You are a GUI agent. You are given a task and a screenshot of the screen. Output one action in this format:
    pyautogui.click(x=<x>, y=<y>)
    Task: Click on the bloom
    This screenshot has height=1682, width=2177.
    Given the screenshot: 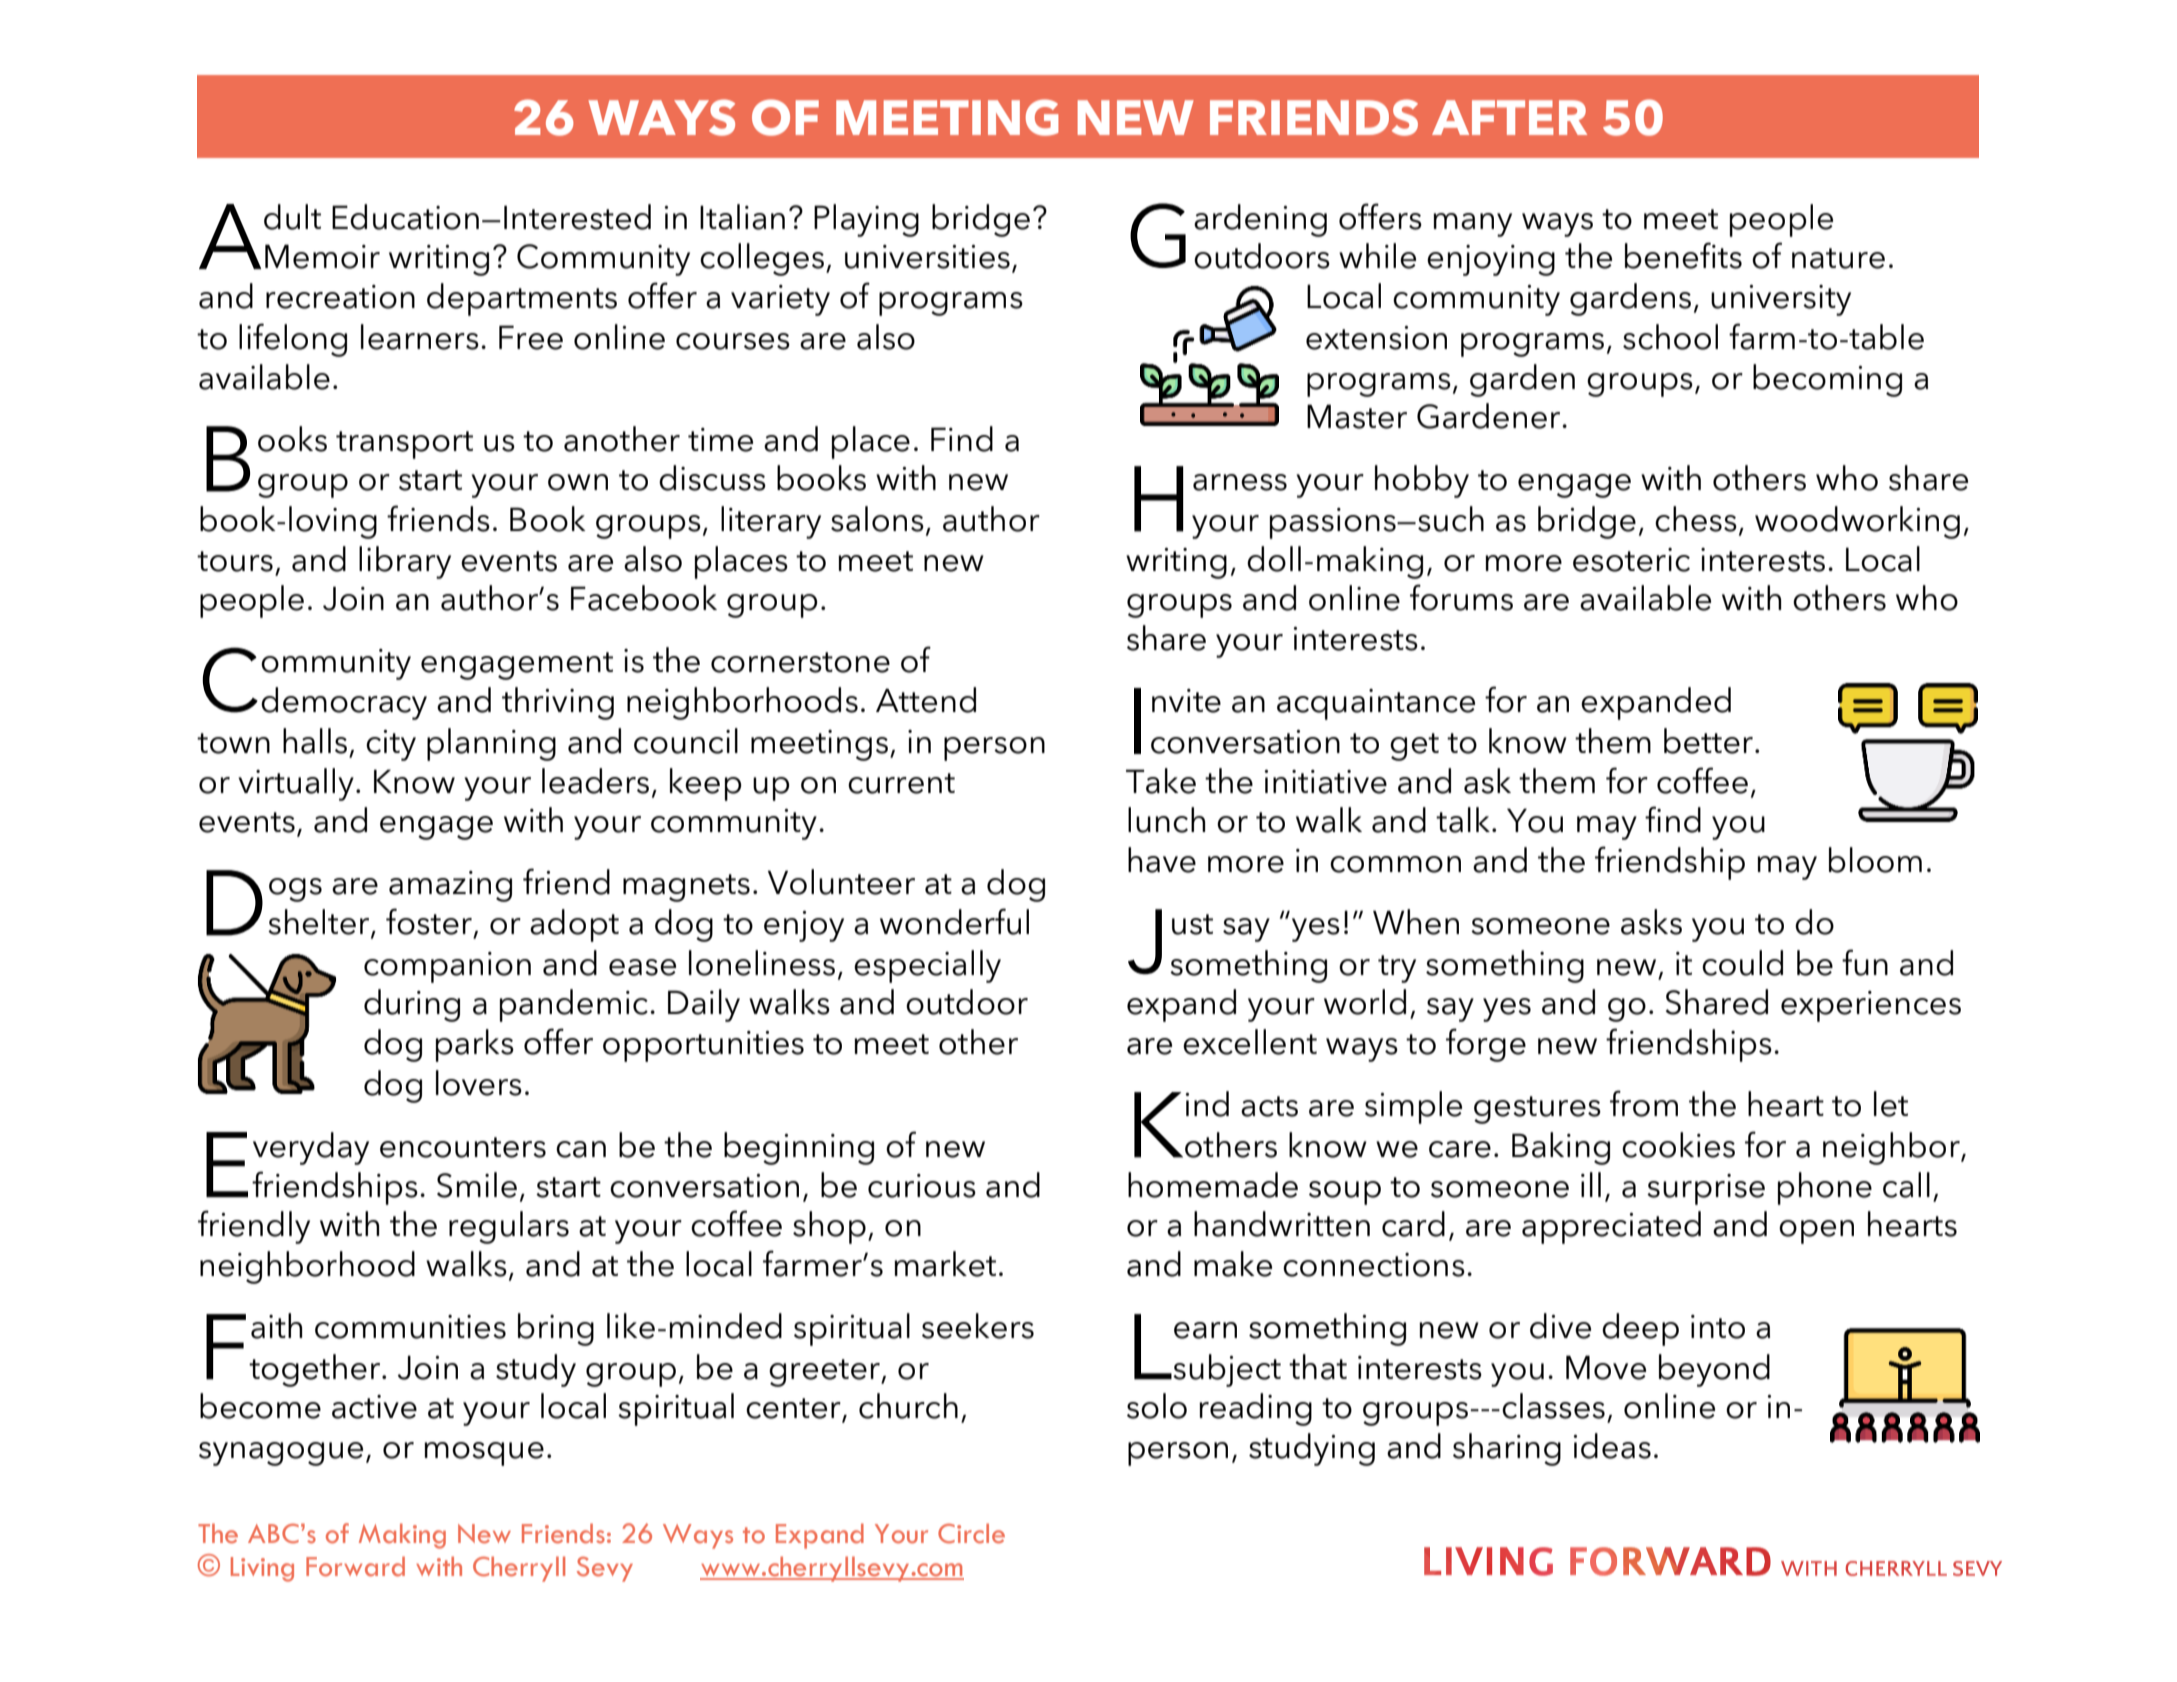 What is the action you would take?
    pyautogui.click(x=1875, y=860)
